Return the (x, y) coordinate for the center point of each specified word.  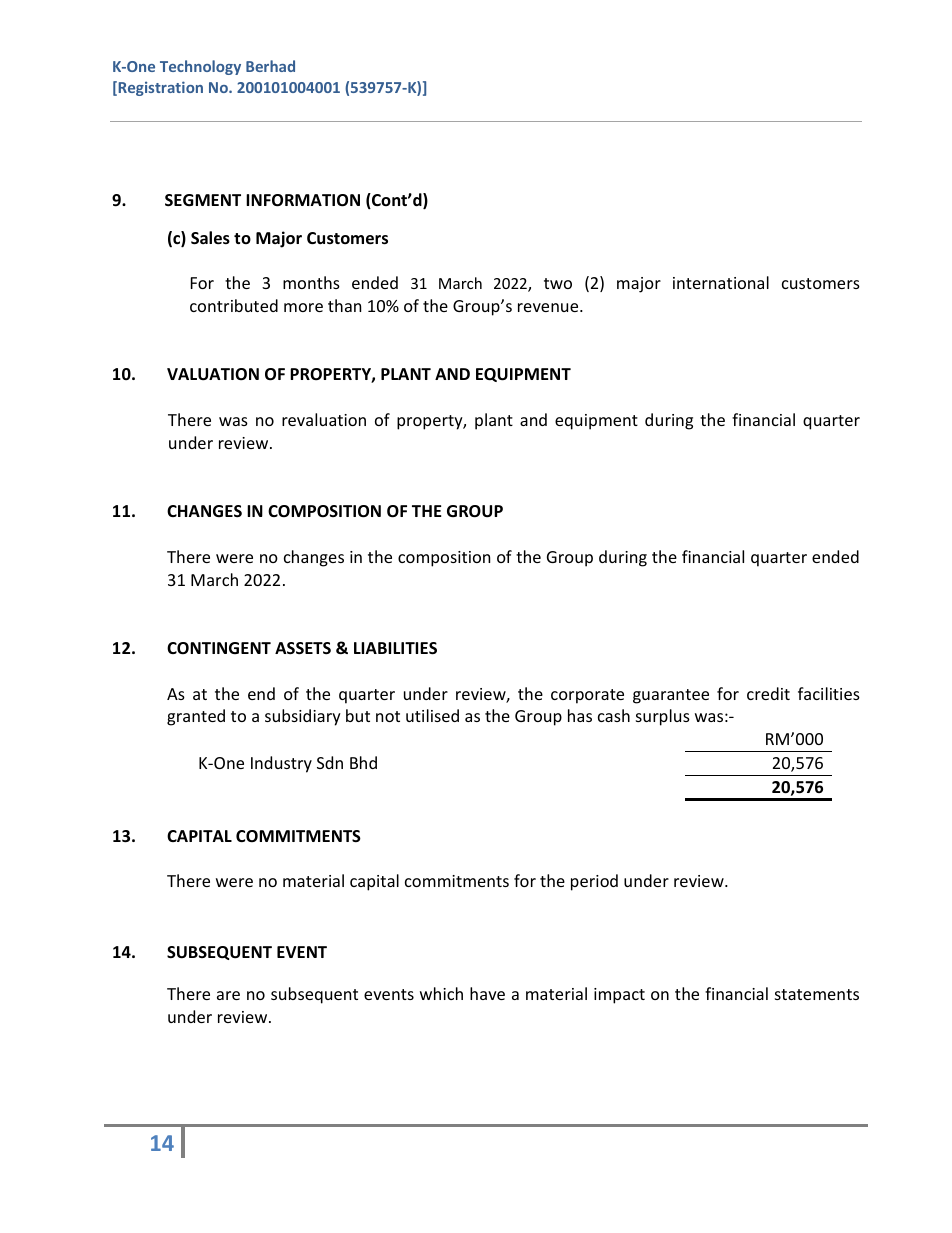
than (344, 305)
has (580, 715)
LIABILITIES (395, 648)
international (721, 282)
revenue (549, 307)
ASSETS (303, 648)
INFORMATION (303, 200)
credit (768, 693)
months (311, 282)
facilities (829, 693)
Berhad (270, 66)
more (303, 307)
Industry (281, 764)
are (228, 995)
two (558, 283)
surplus (663, 717)
